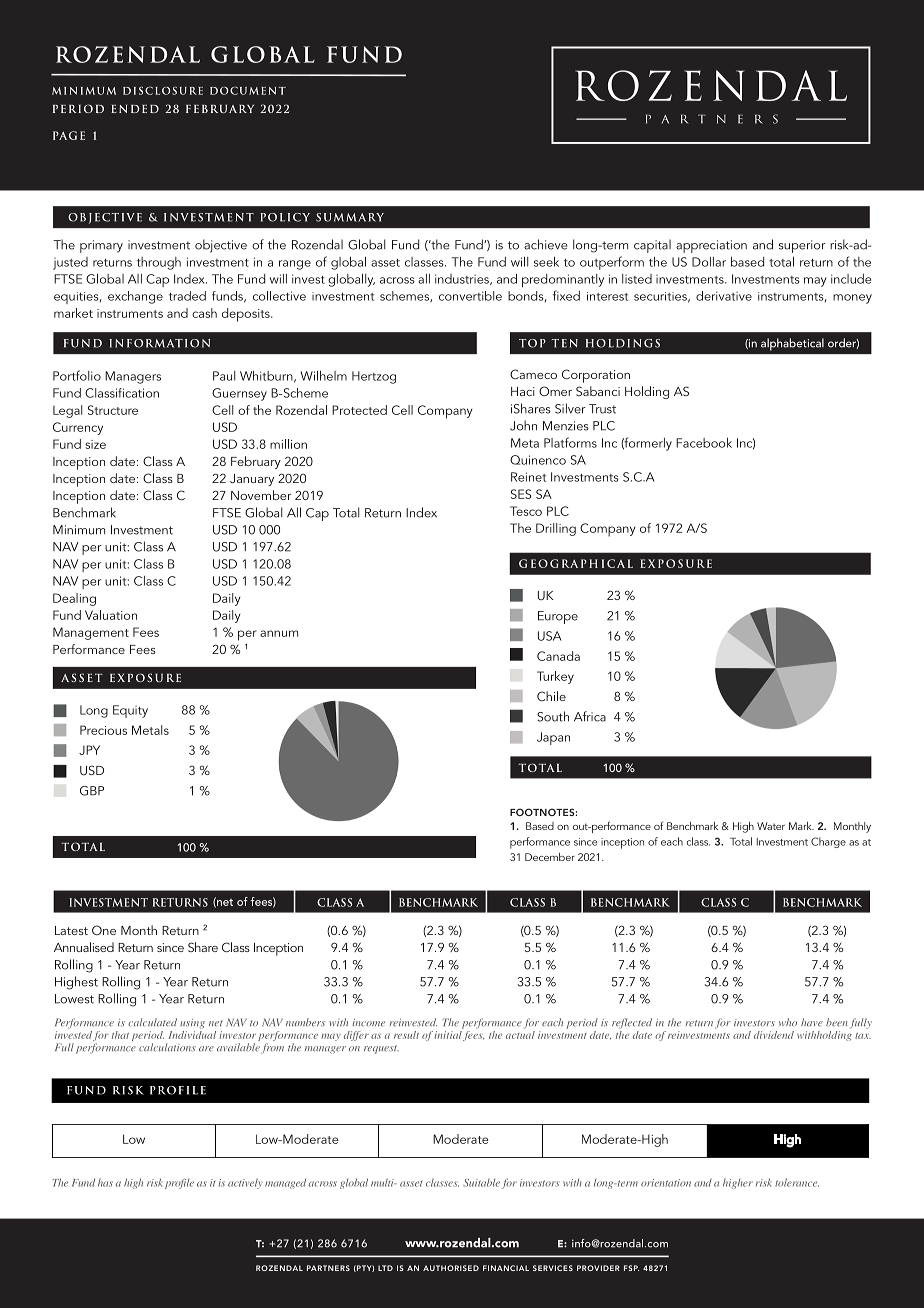 The width and height of the screenshot is (924, 1308). I want to click on derivative, so click(724, 296).
